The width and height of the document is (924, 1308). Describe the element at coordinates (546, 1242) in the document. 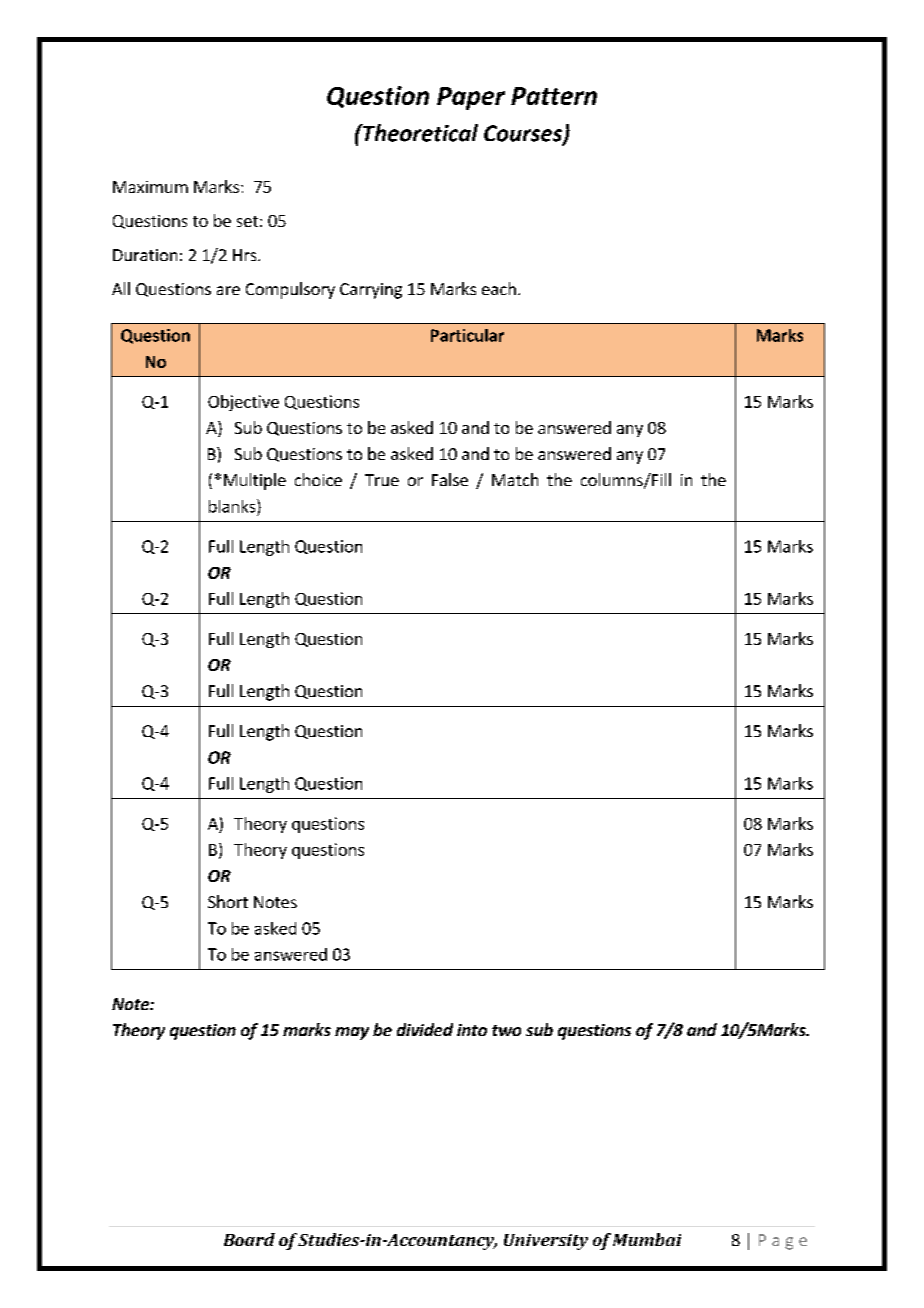

I see `University` at that location.
